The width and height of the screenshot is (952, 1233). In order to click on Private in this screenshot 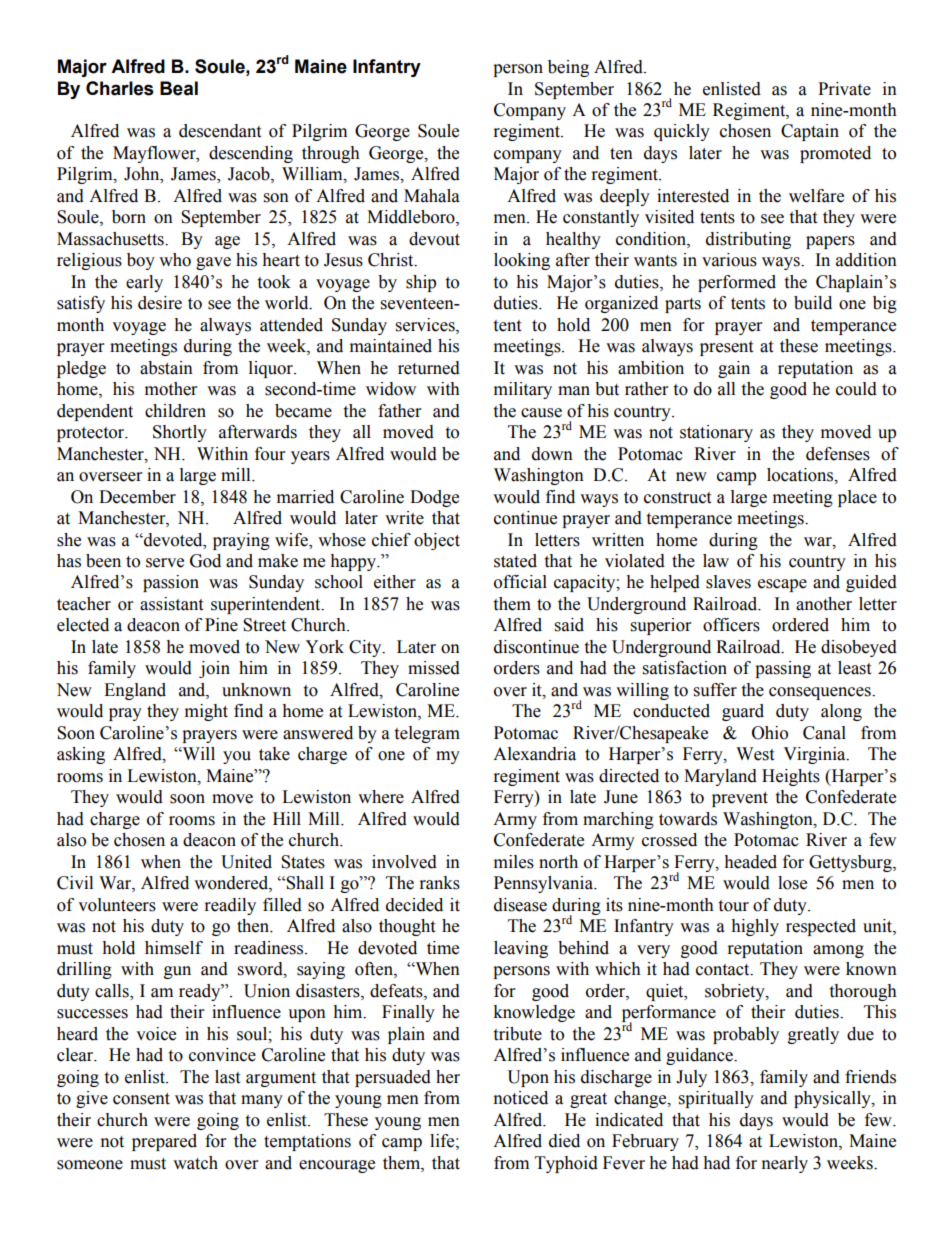, I will do `click(844, 89)`.
